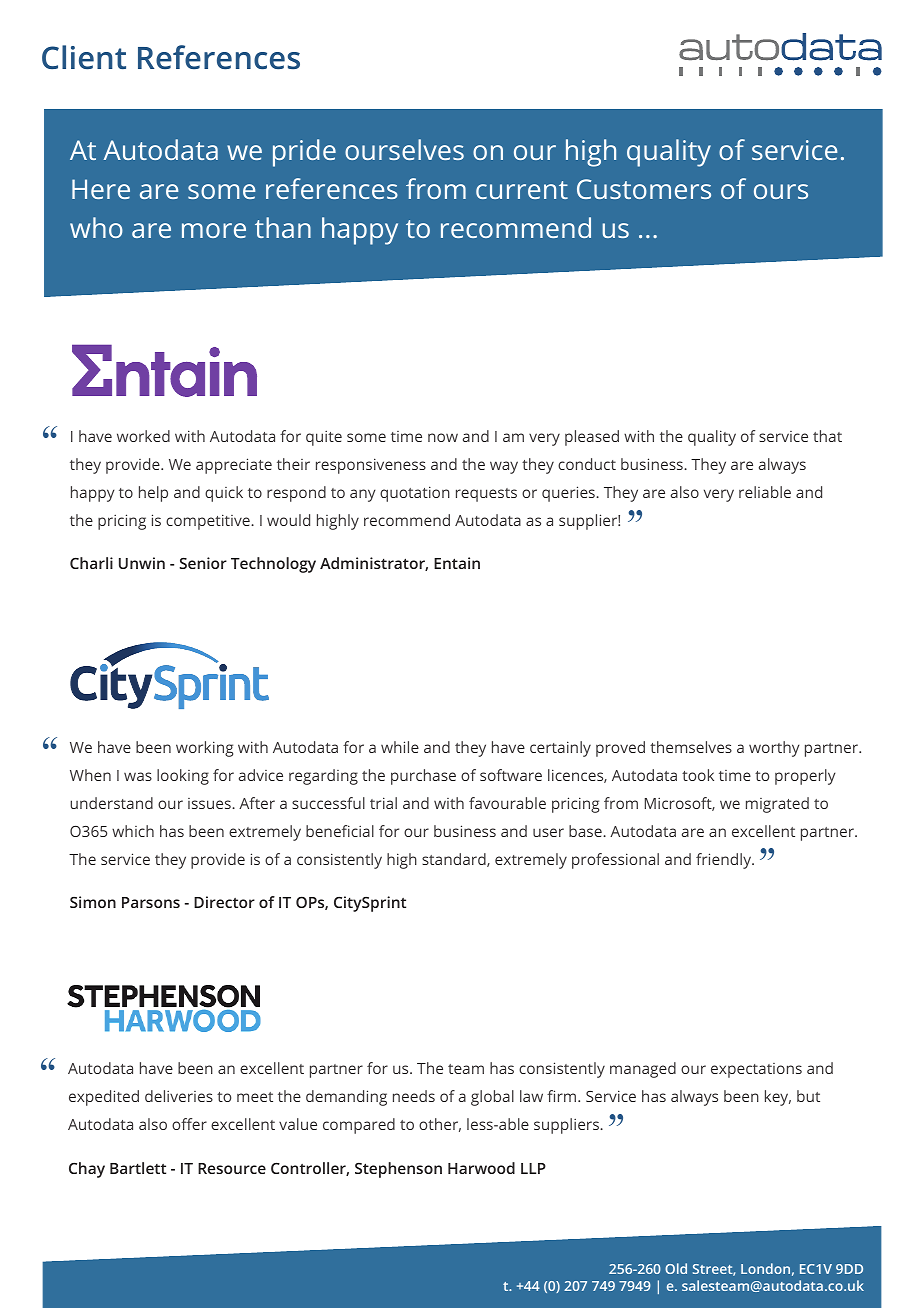 This document has height=1308, width=924. I want to click on Client, so click(84, 57).
